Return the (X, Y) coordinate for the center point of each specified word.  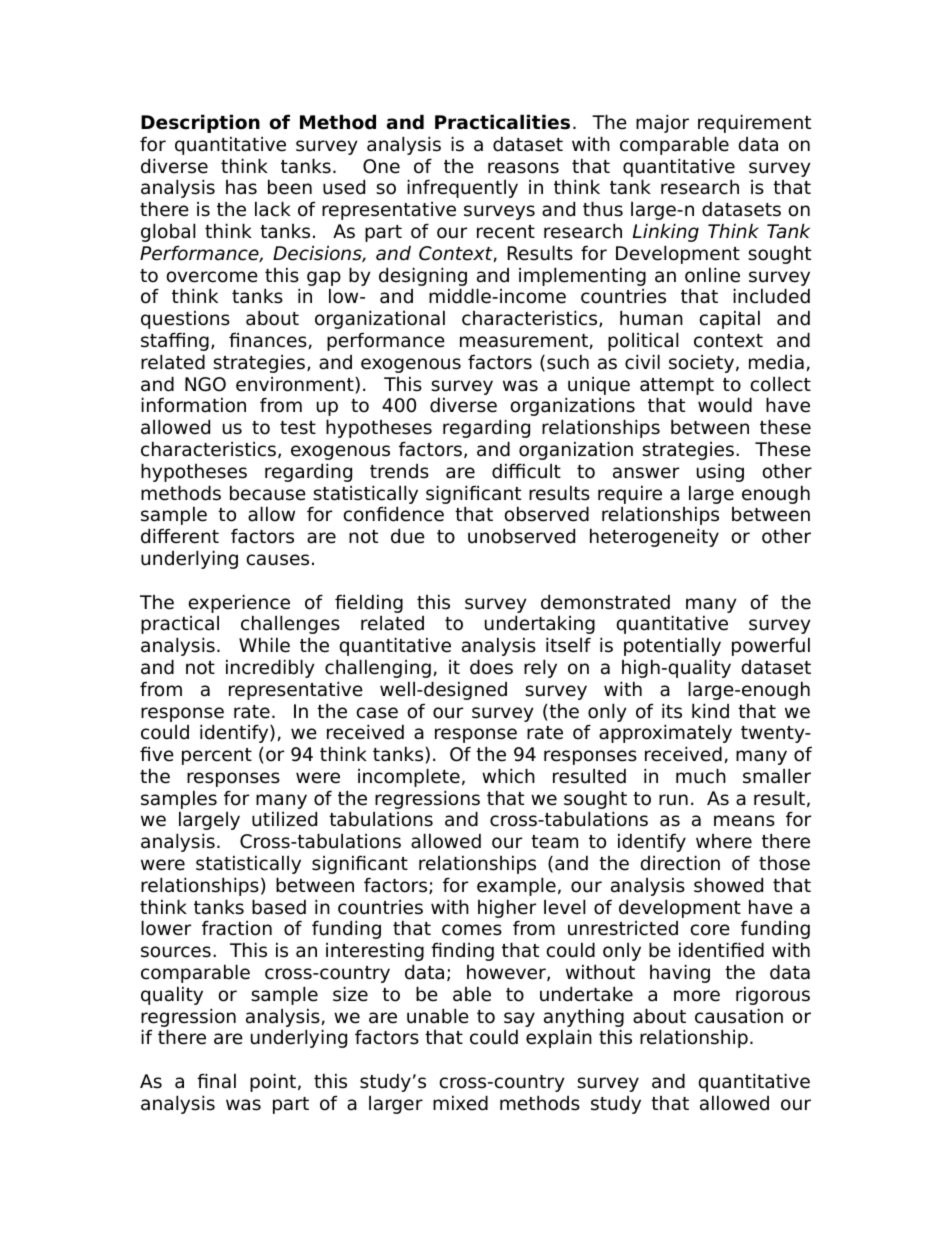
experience (239, 603)
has (241, 187)
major (662, 123)
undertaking (540, 624)
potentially (672, 646)
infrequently (462, 188)
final (216, 1081)
